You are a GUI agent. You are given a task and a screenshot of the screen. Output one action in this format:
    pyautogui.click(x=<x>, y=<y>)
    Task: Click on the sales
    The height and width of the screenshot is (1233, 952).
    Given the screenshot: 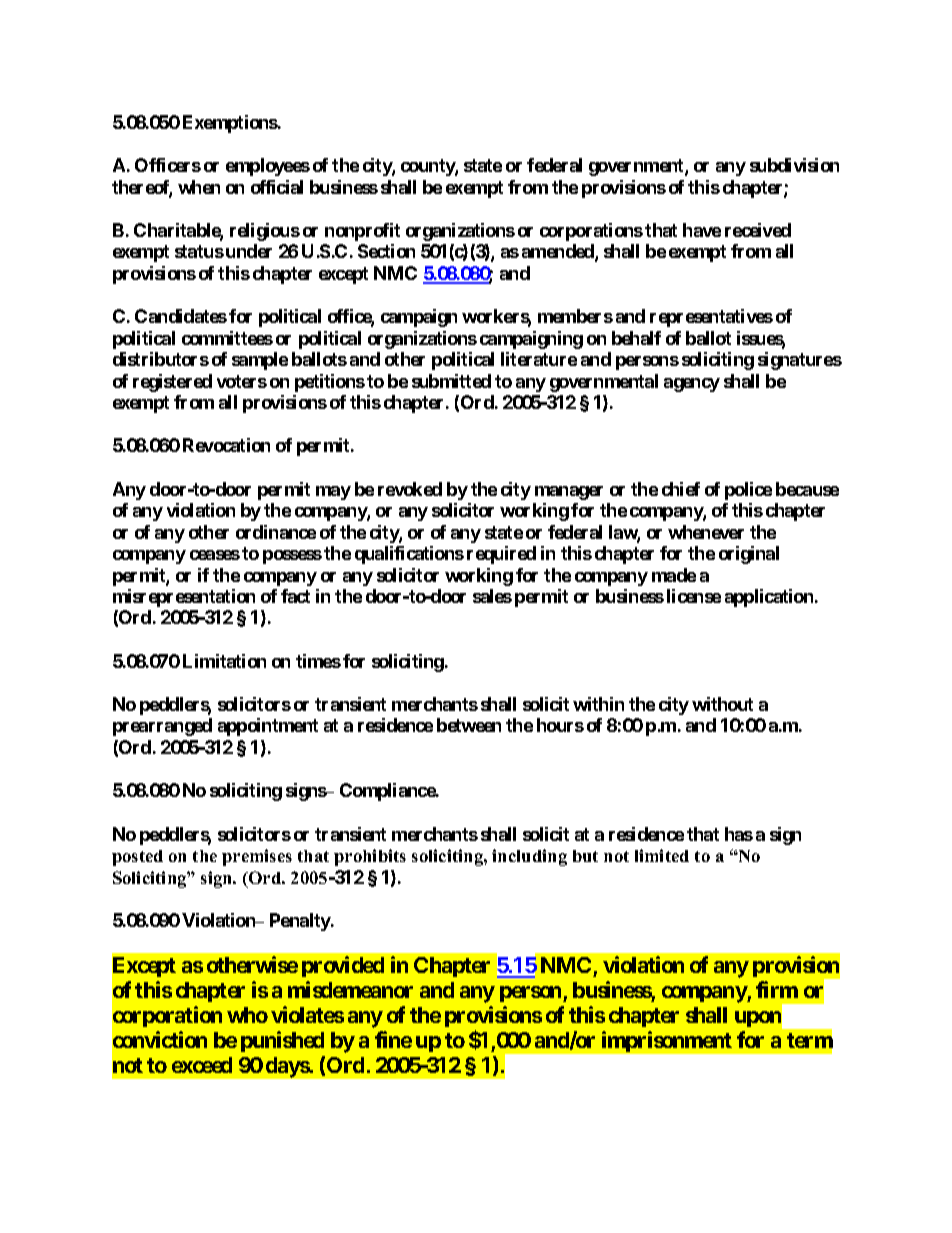 What is the action you would take?
    pyautogui.click(x=492, y=596)
